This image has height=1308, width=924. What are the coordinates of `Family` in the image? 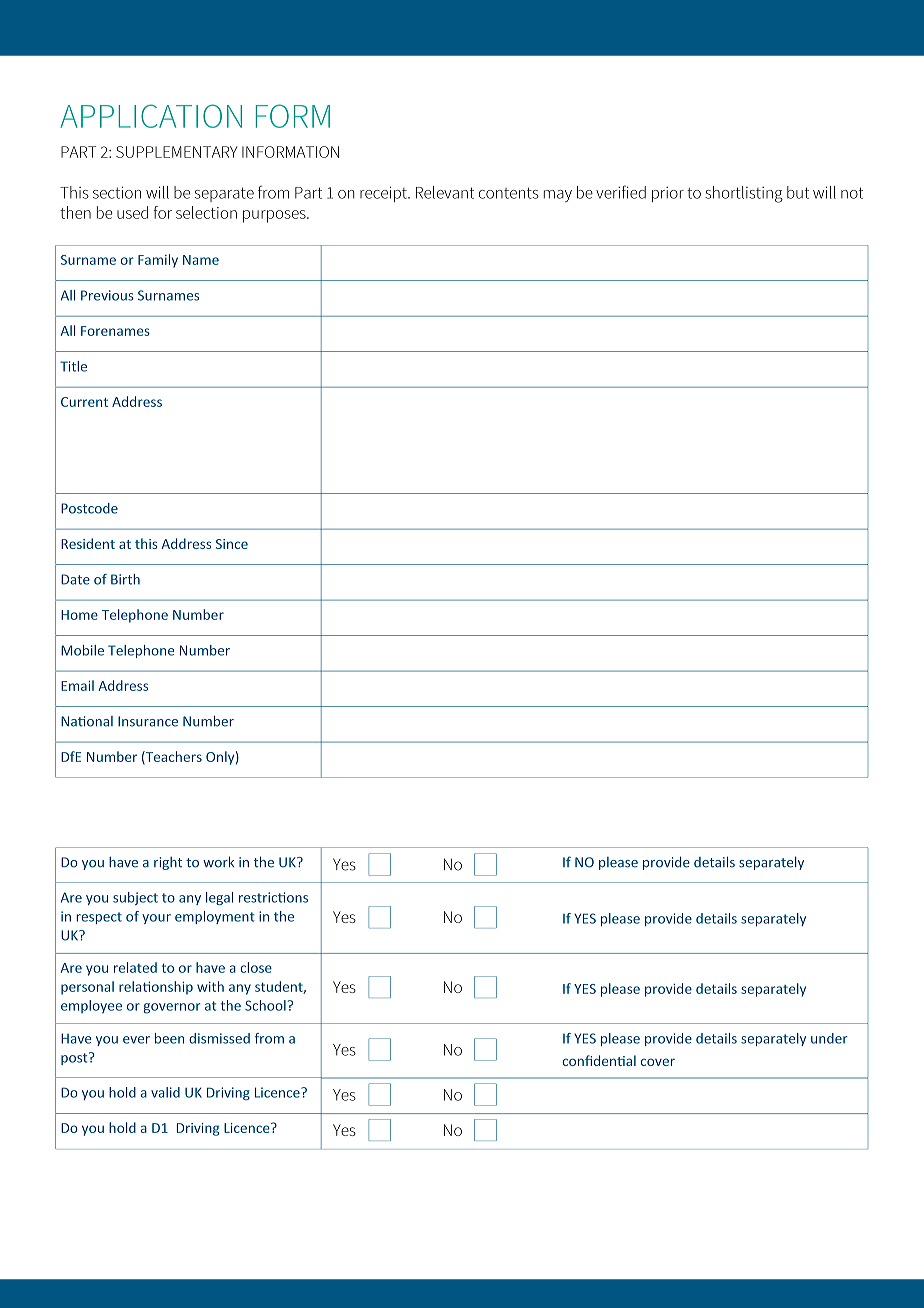 It's located at (158, 261).
